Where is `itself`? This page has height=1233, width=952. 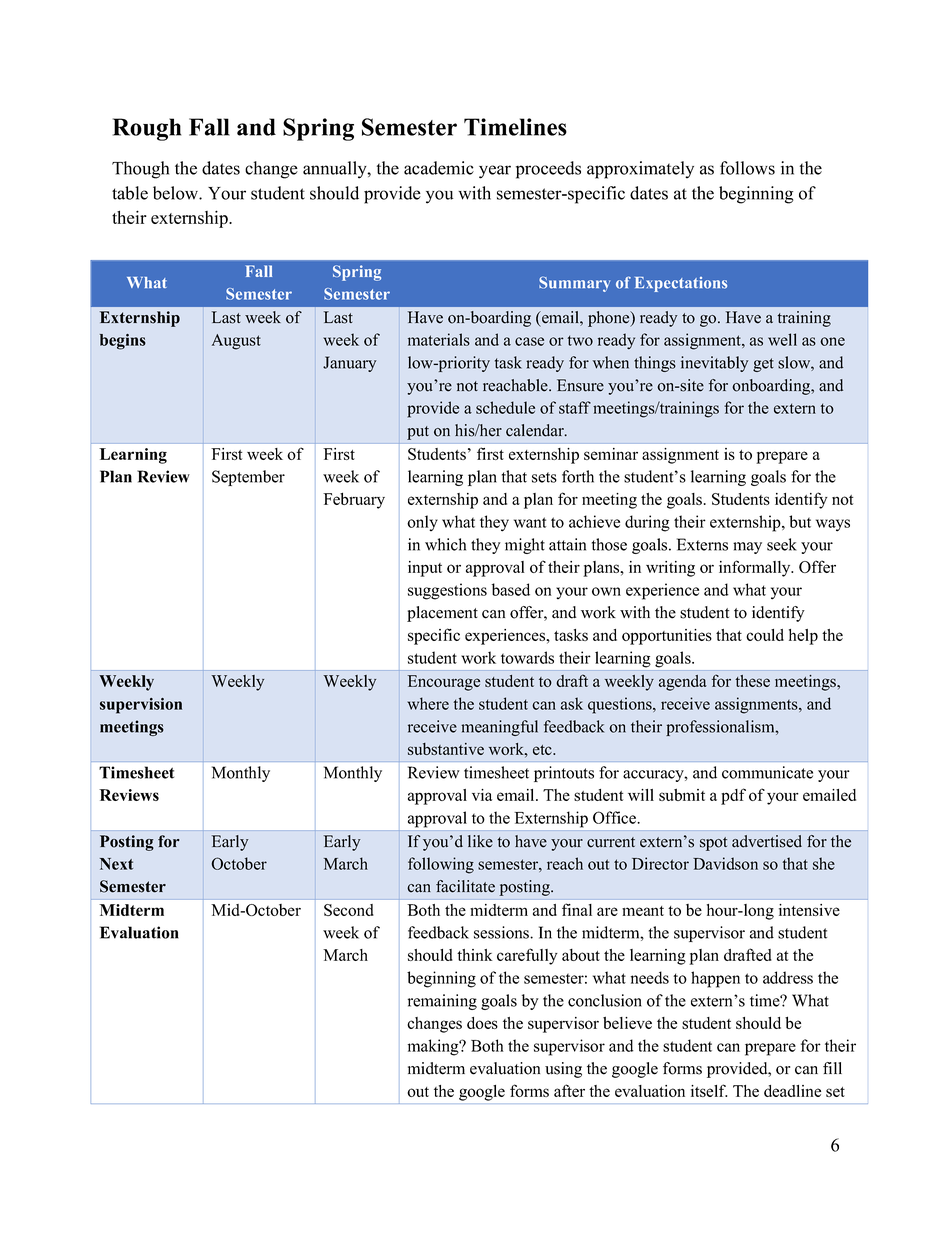
itself is located at coordinates (709, 1090).
